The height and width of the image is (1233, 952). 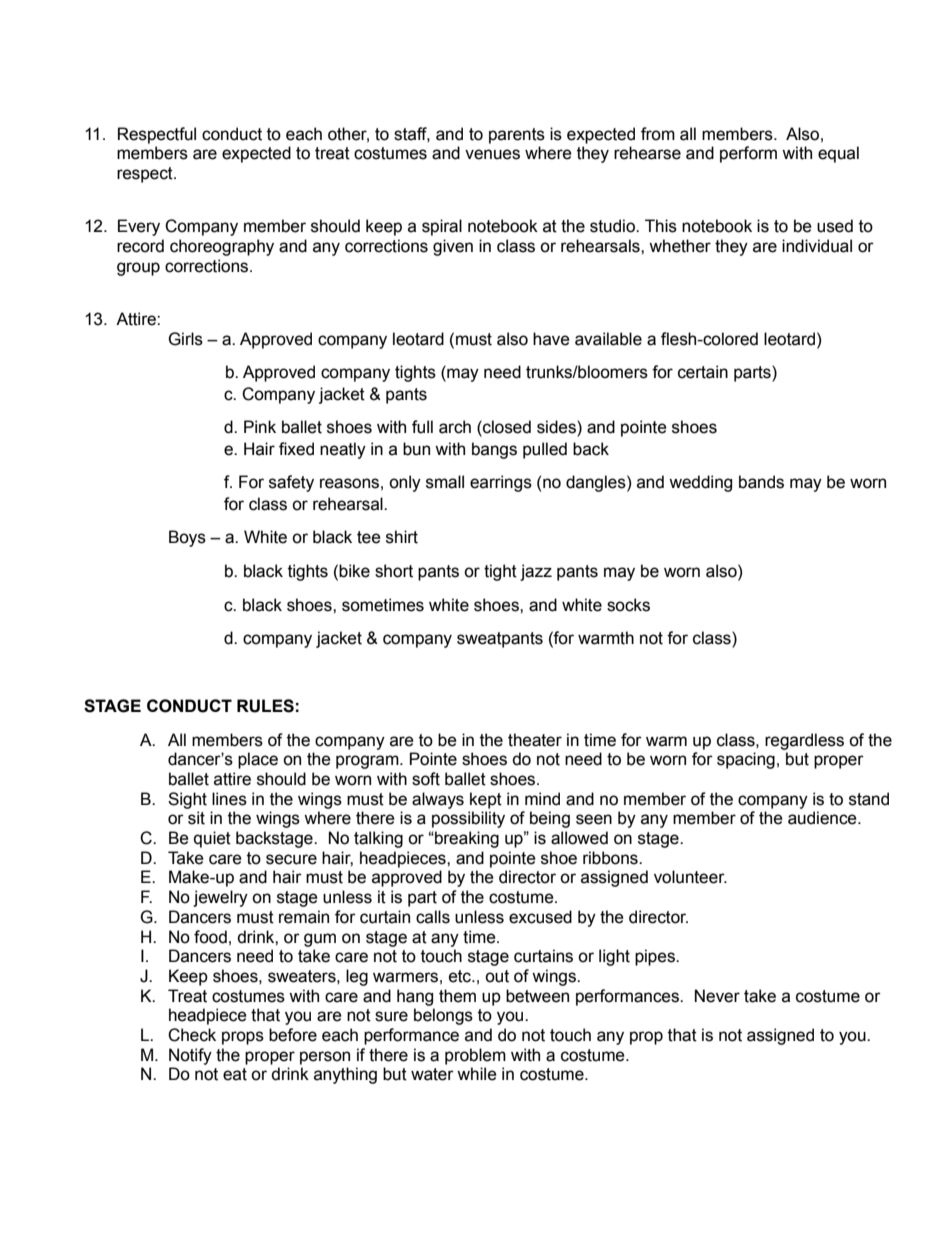 What do you see at coordinates (838, 154) in the image?
I see `equal` at bounding box center [838, 154].
